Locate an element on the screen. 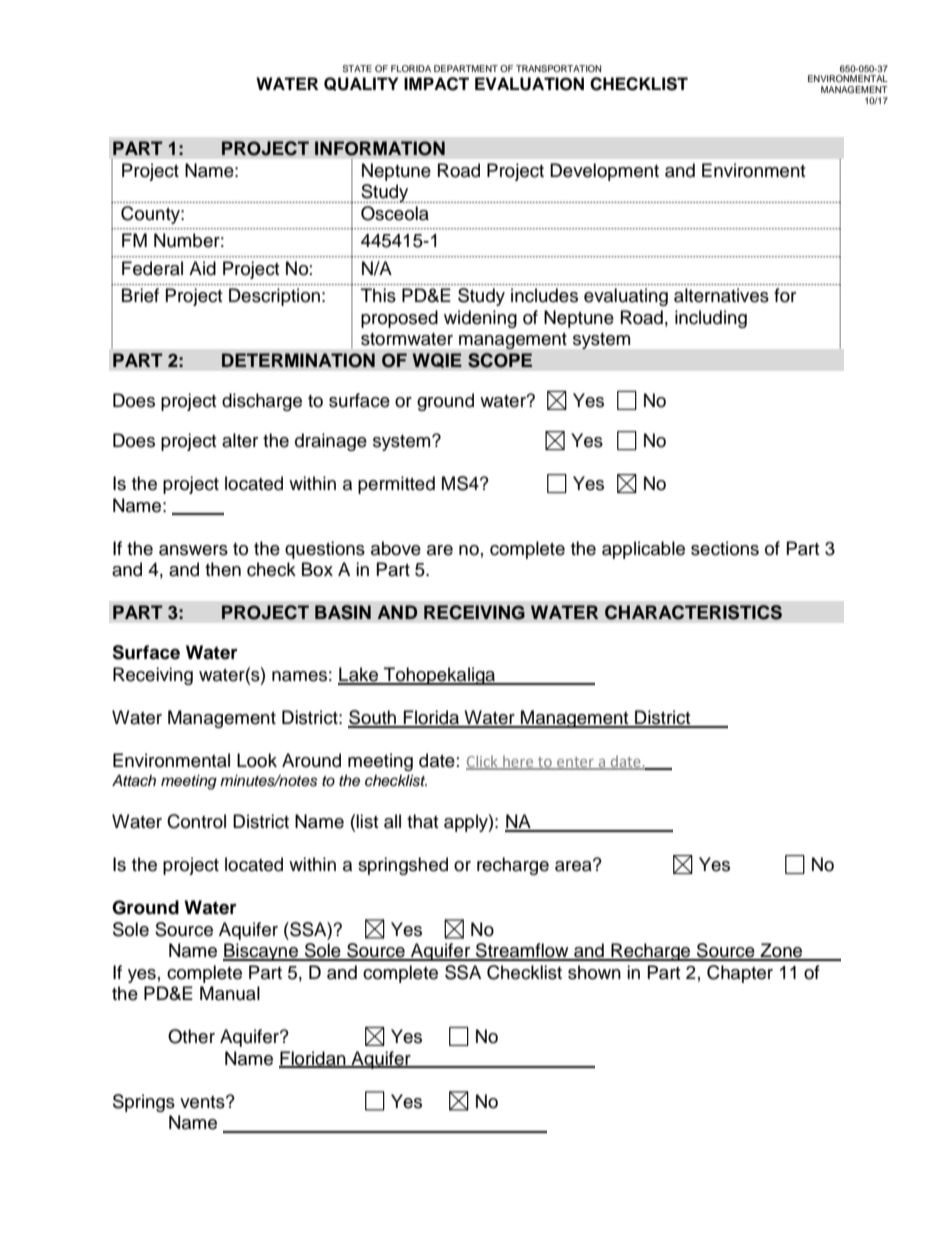  above is located at coordinates (396, 548).
